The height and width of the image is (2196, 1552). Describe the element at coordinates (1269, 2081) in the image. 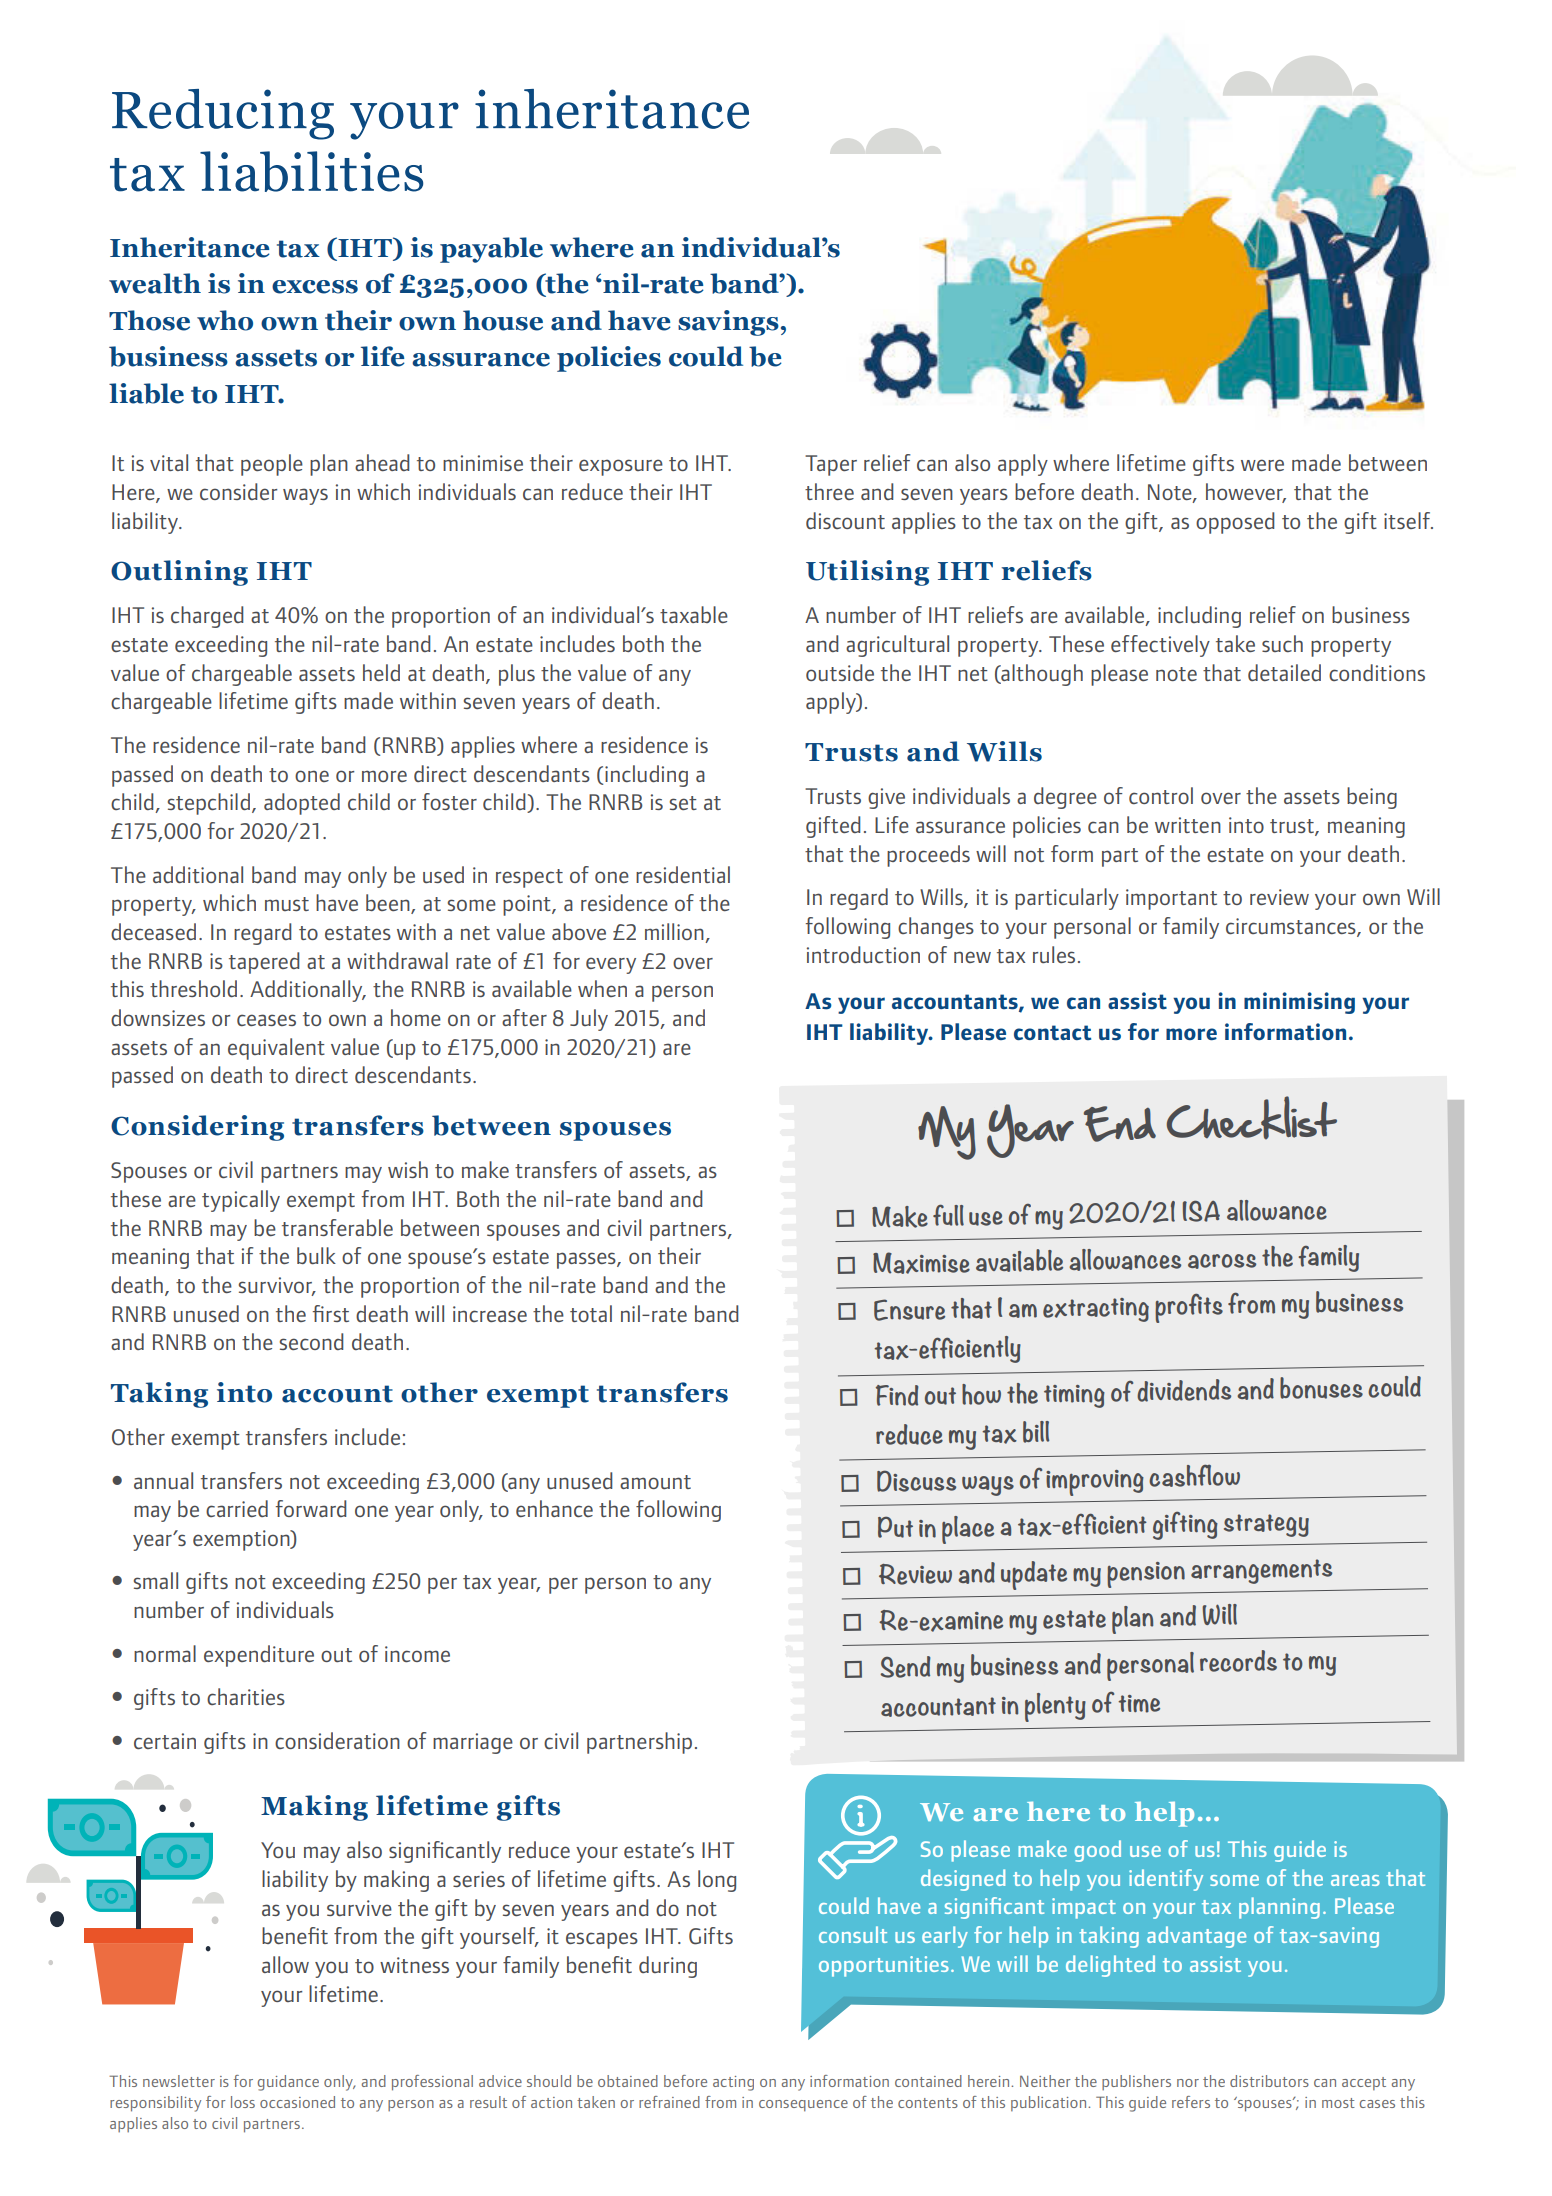

I see `distributors` at that location.
